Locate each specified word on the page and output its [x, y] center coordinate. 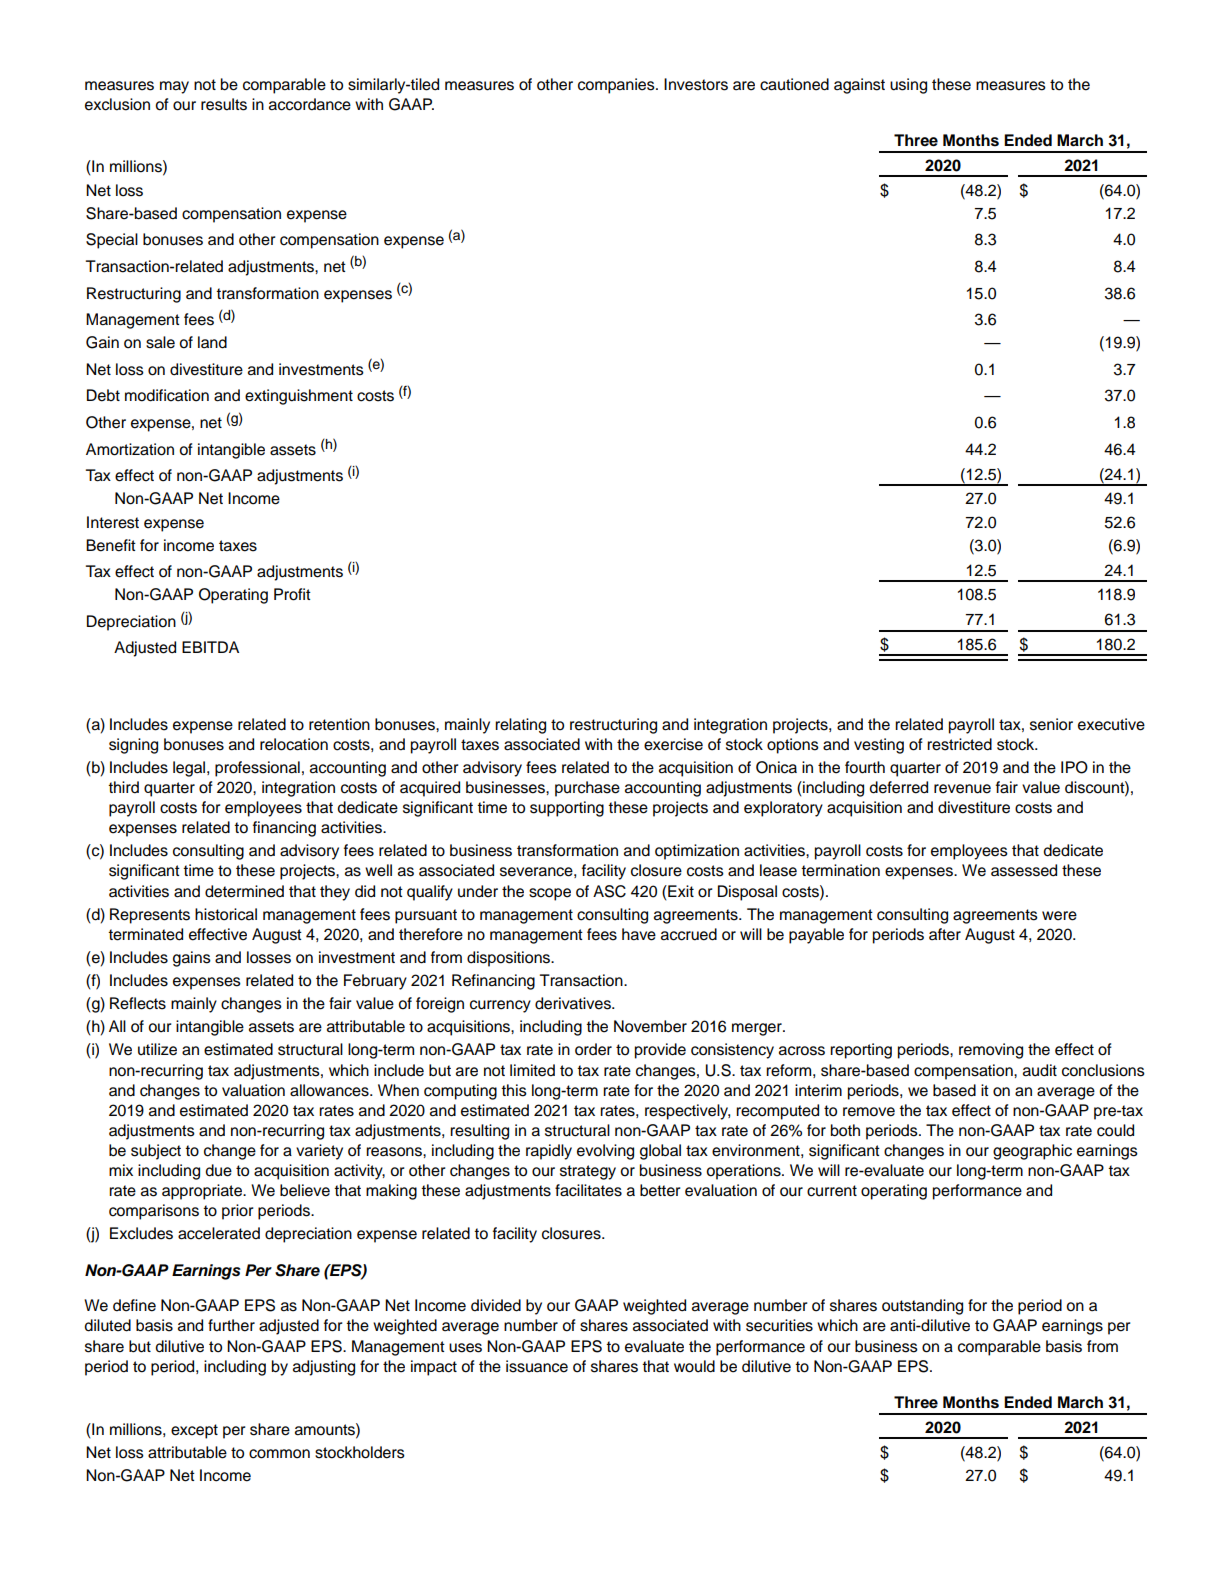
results [224, 104]
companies [617, 86]
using [908, 86]
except [194, 1431]
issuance [537, 1366]
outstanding [922, 1307]
